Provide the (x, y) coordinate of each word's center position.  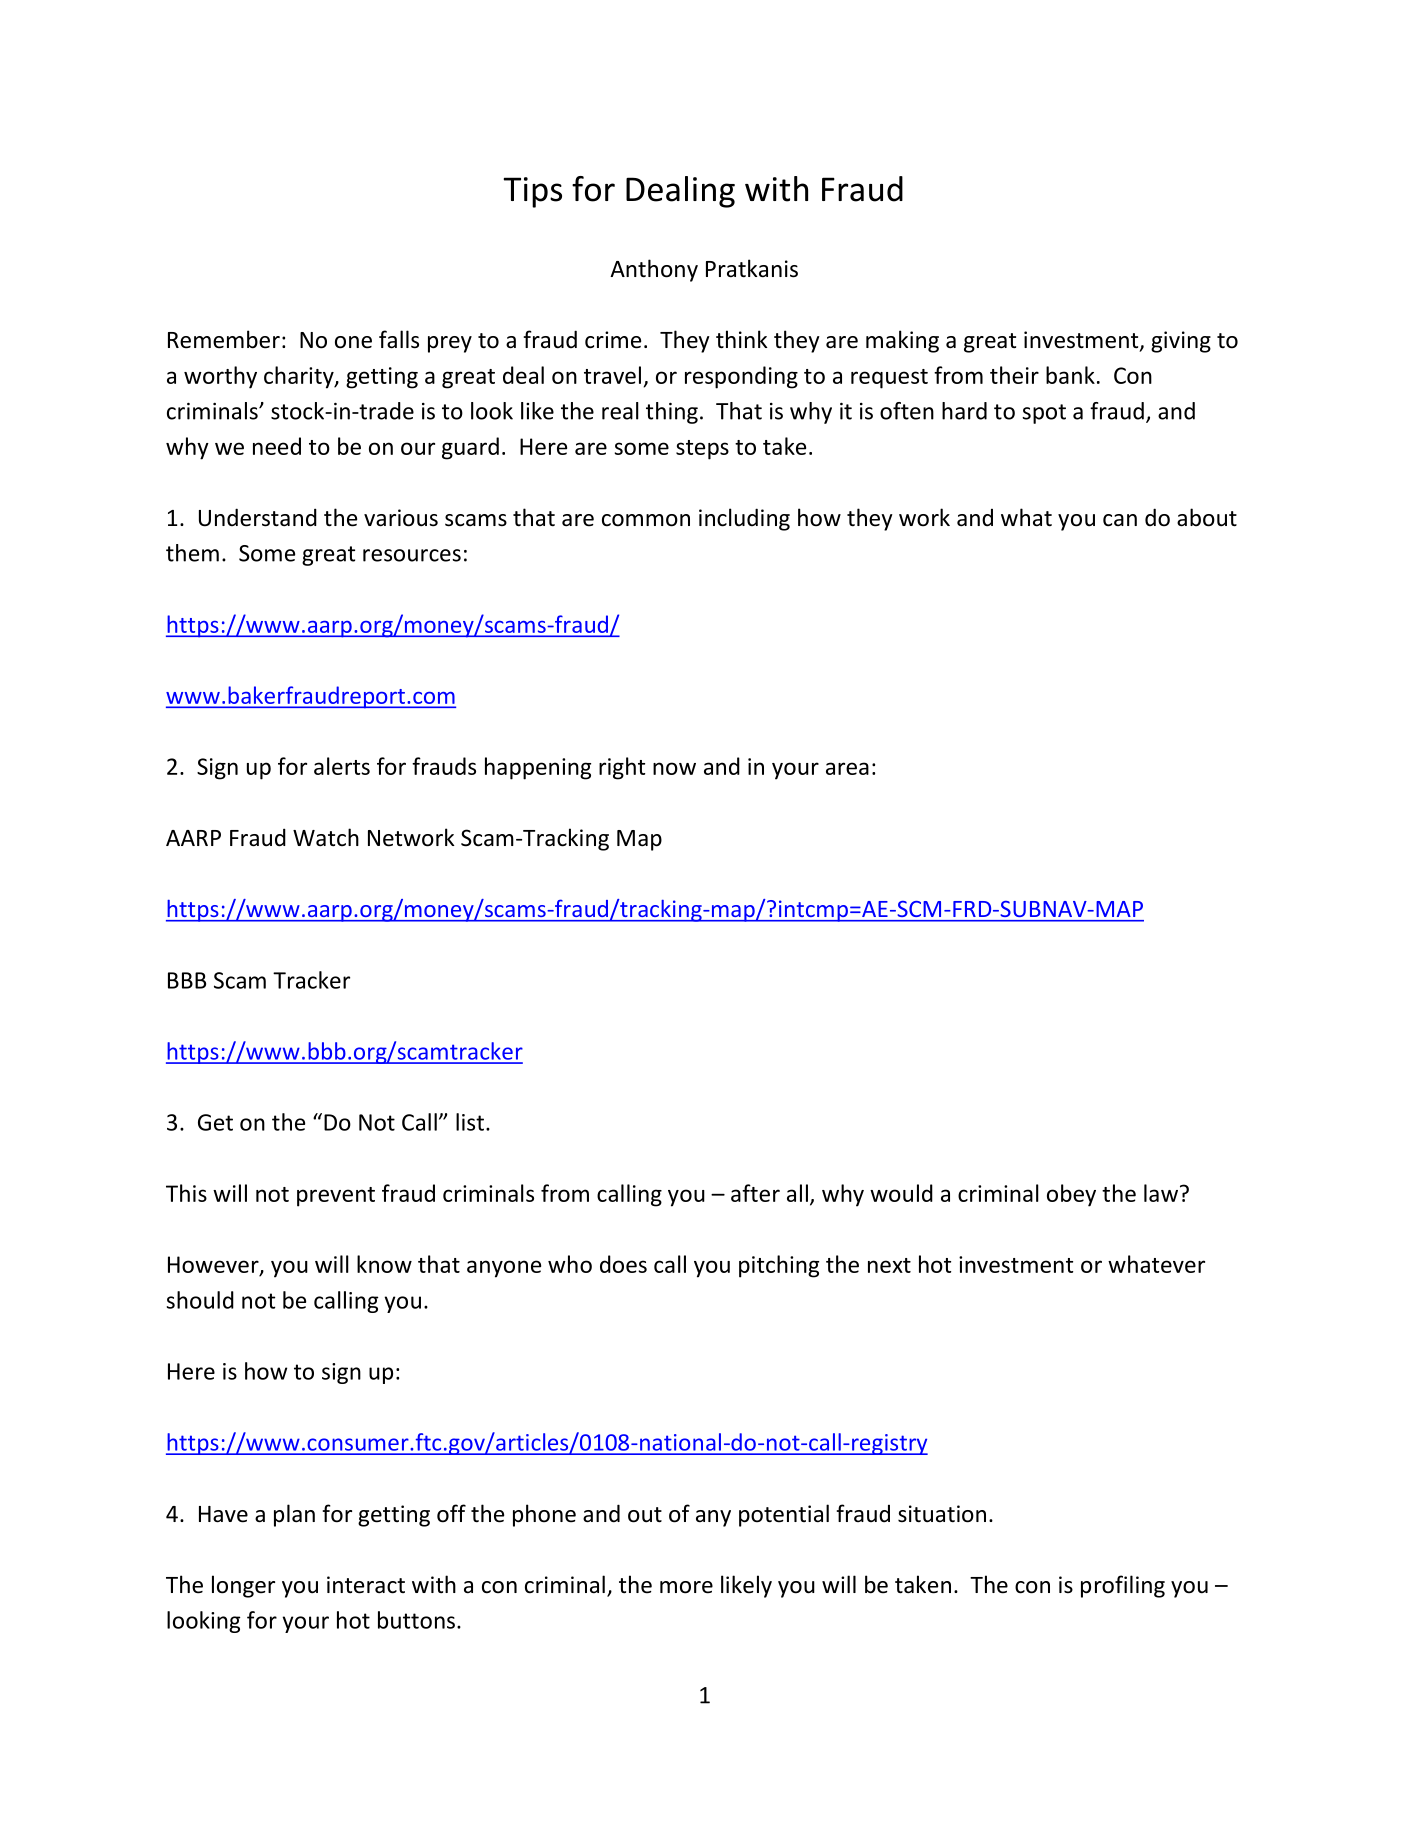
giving (1181, 342)
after (755, 1193)
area (847, 768)
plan (294, 1515)
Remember (224, 339)
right (622, 768)
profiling (1123, 1586)
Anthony (654, 270)
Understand (258, 517)
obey (1071, 1195)
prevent (336, 1197)
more (686, 1587)
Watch (326, 837)
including (744, 519)
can (1120, 520)
